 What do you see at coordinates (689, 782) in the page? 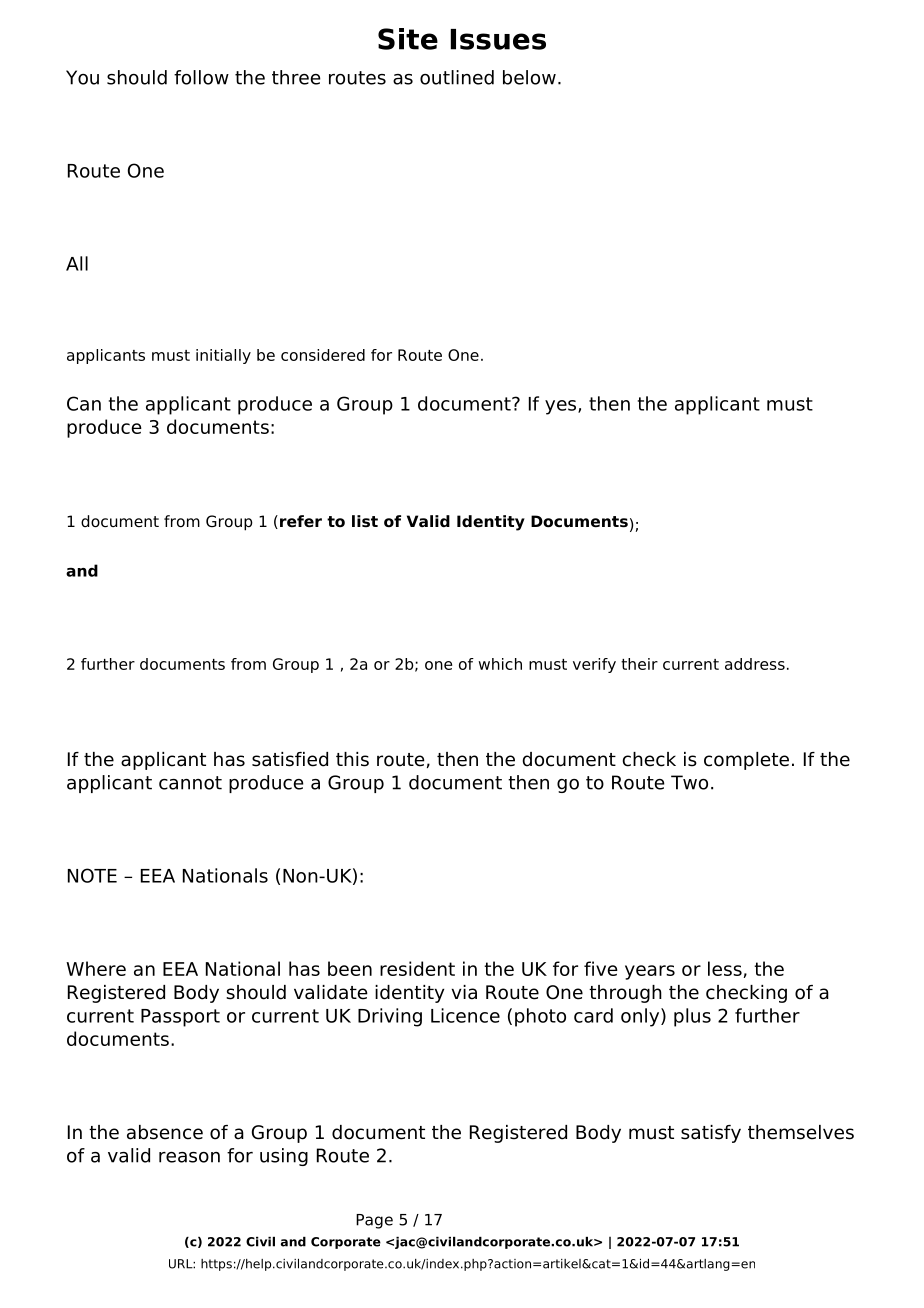
I see `Two` at bounding box center [689, 782].
